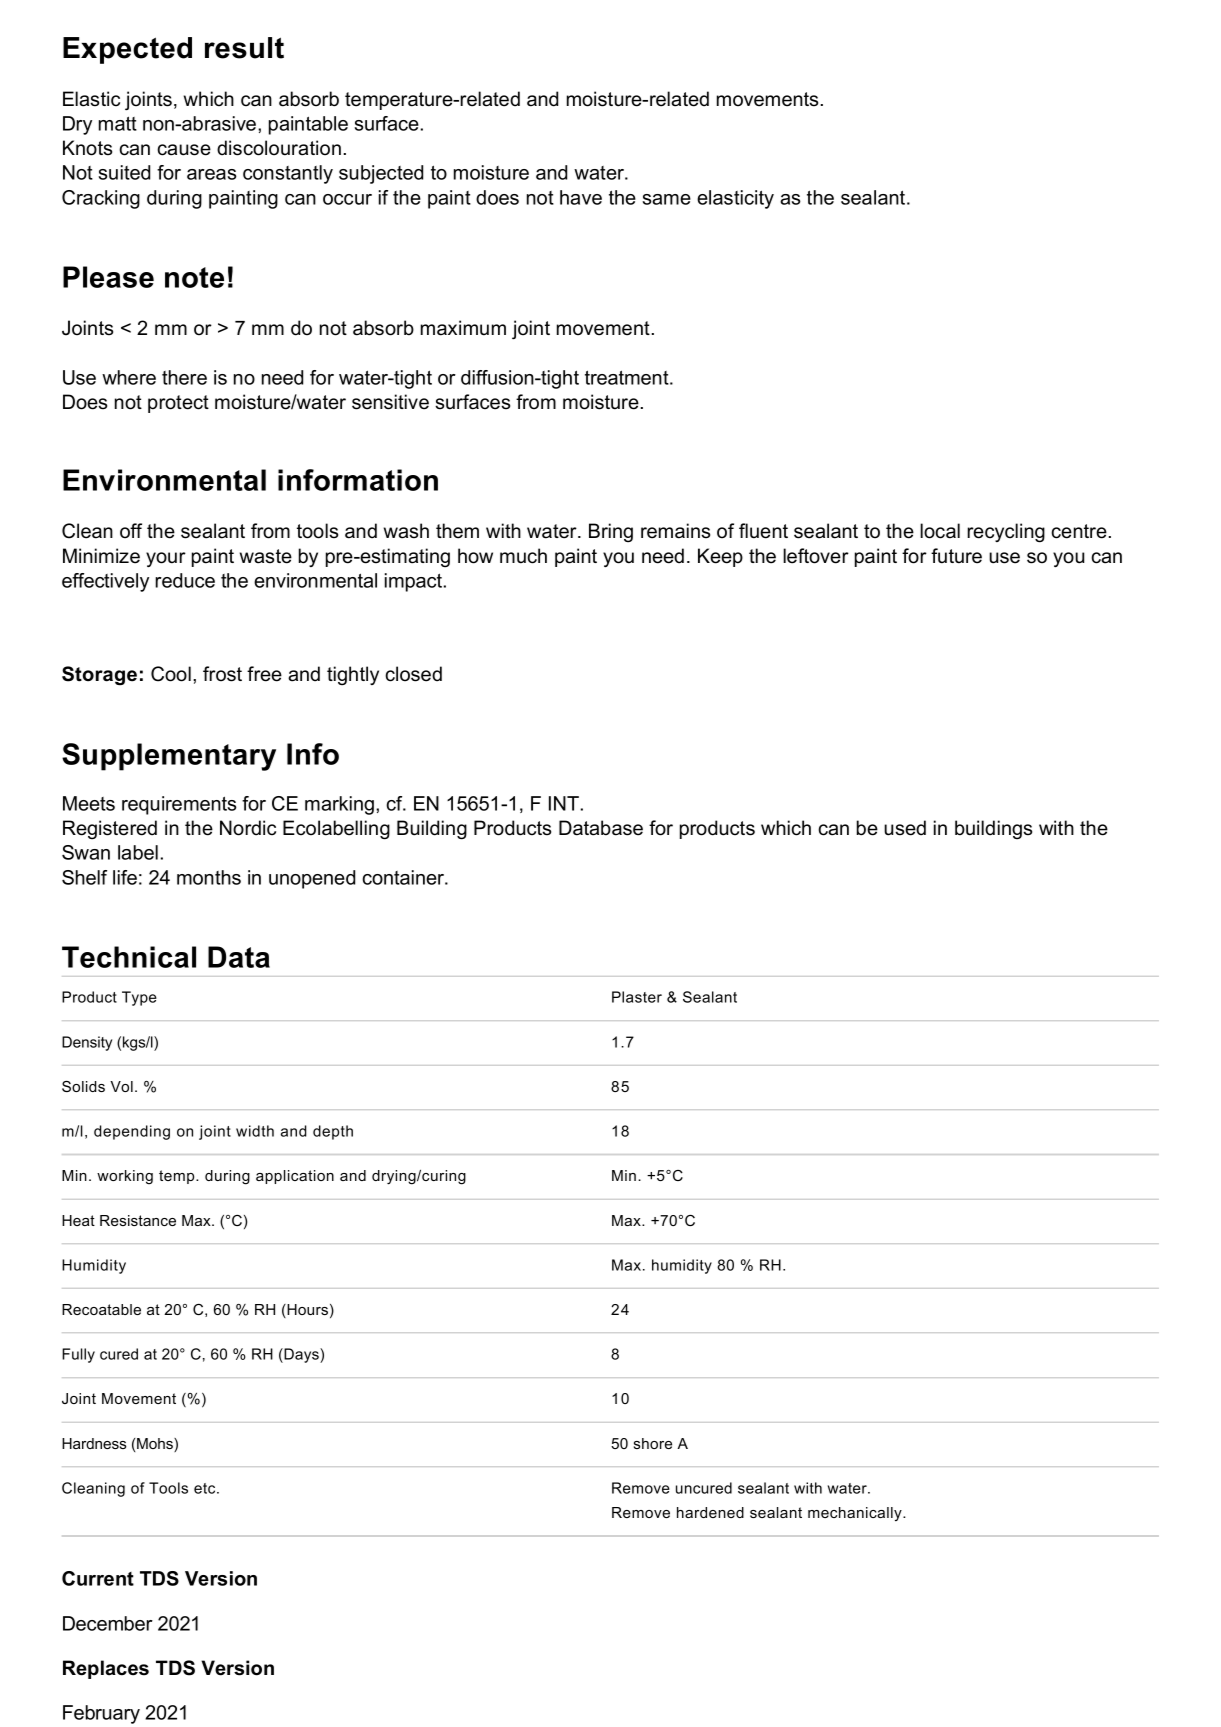 Image resolution: width=1221 pixels, height=1727 pixels. What do you see at coordinates (666, 199) in the page?
I see `same` at bounding box center [666, 199].
